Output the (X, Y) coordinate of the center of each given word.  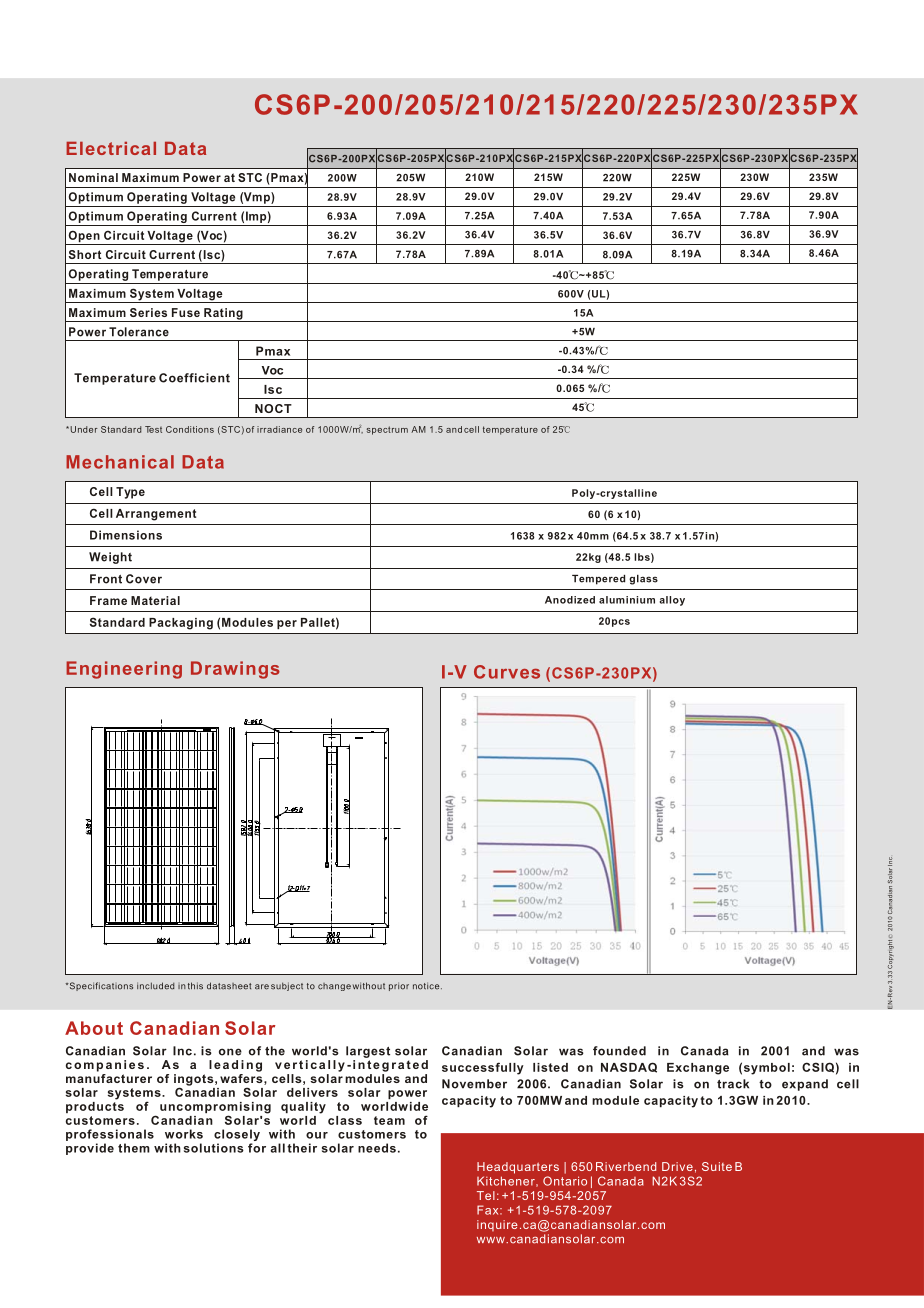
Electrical (111, 148)
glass (643, 580)
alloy (672, 601)
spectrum (387, 430)
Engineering (124, 670)
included (156, 986)
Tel (486, 1195)
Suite (717, 1166)
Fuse (186, 312)
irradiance (279, 429)
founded (619, 1051)
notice (427, 986)
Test (153, 429)
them (134, 1148)
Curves (507, 672)
